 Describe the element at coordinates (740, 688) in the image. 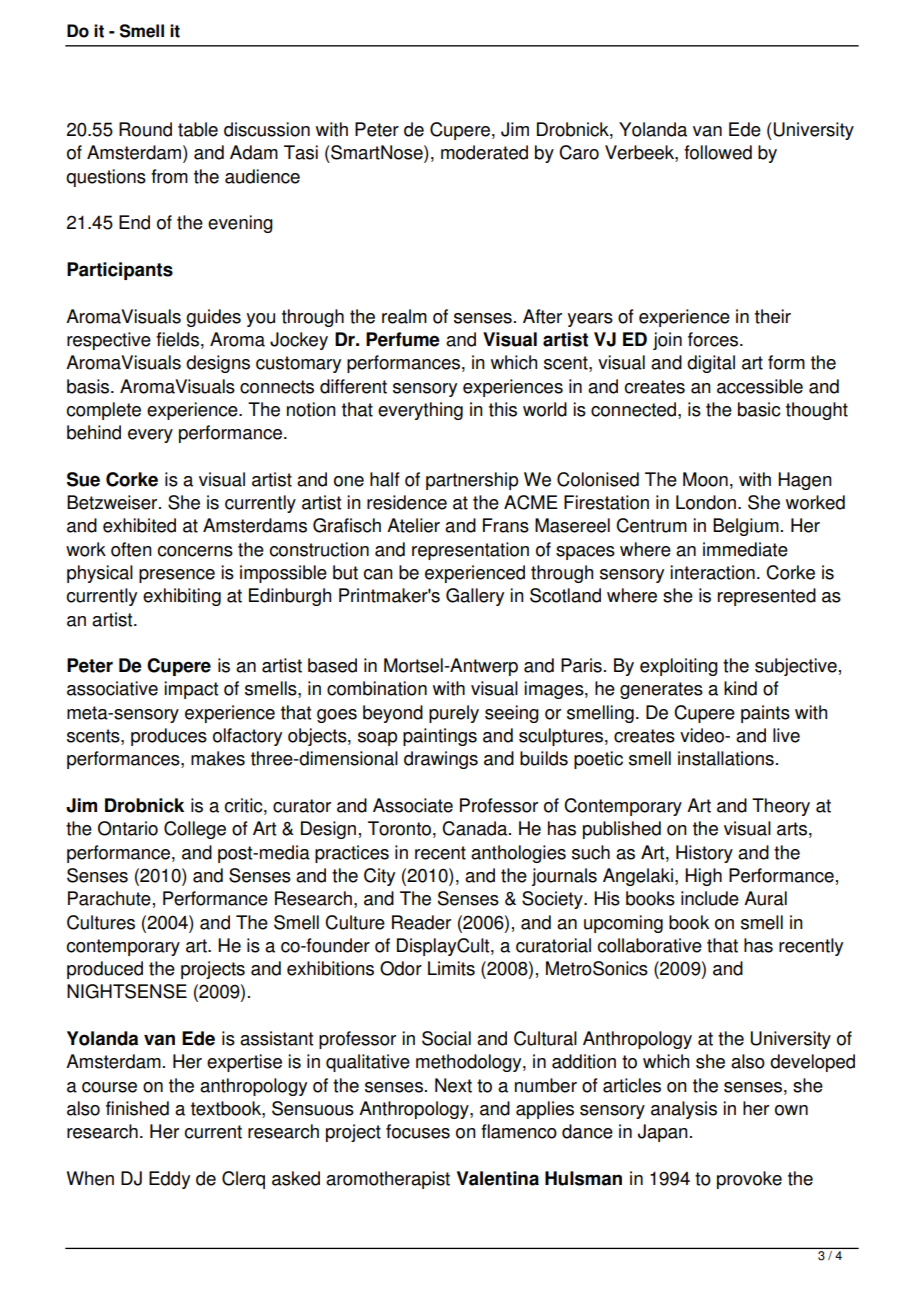

I see `kind` at that location.
